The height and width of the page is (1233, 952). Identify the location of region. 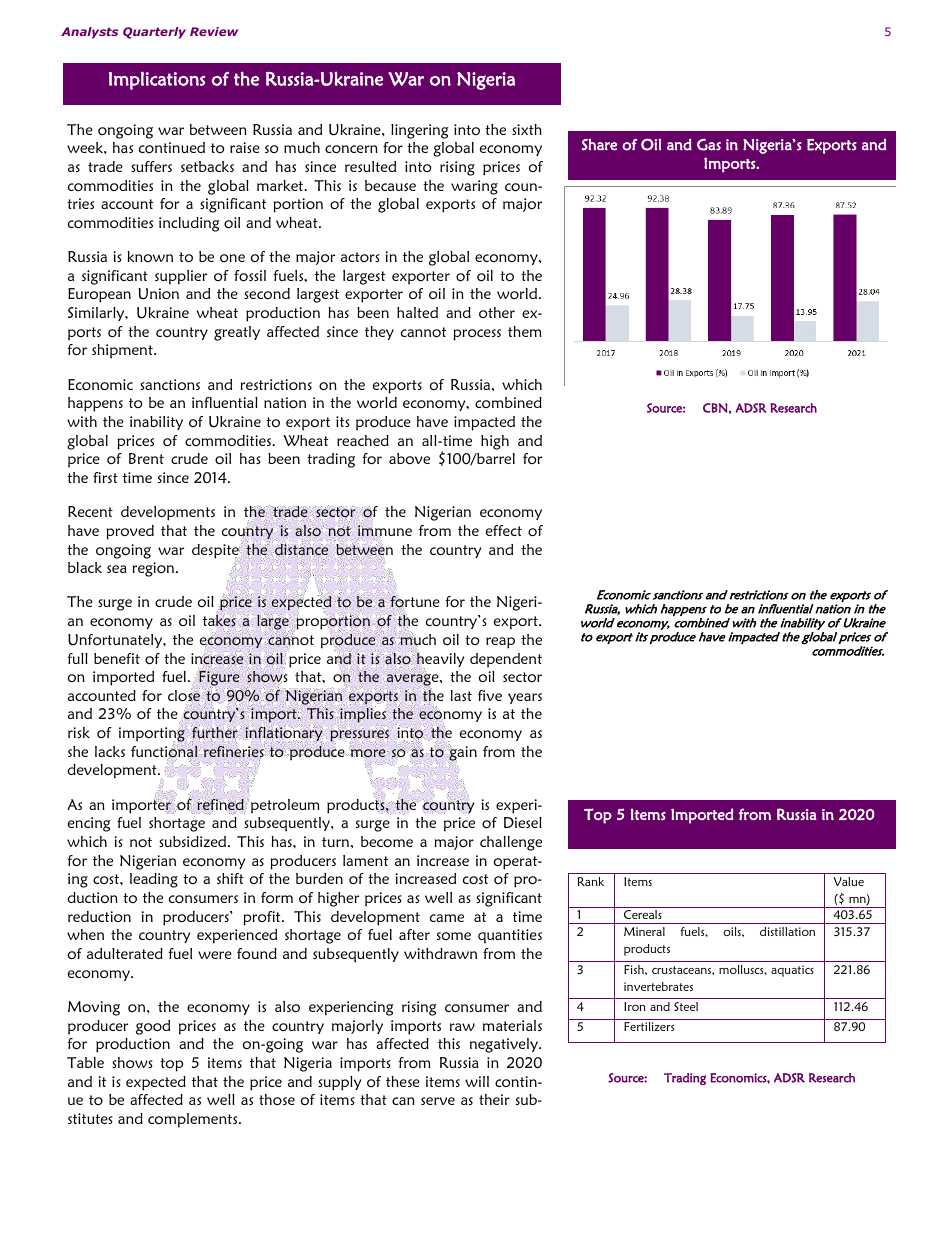
(155, 569).
